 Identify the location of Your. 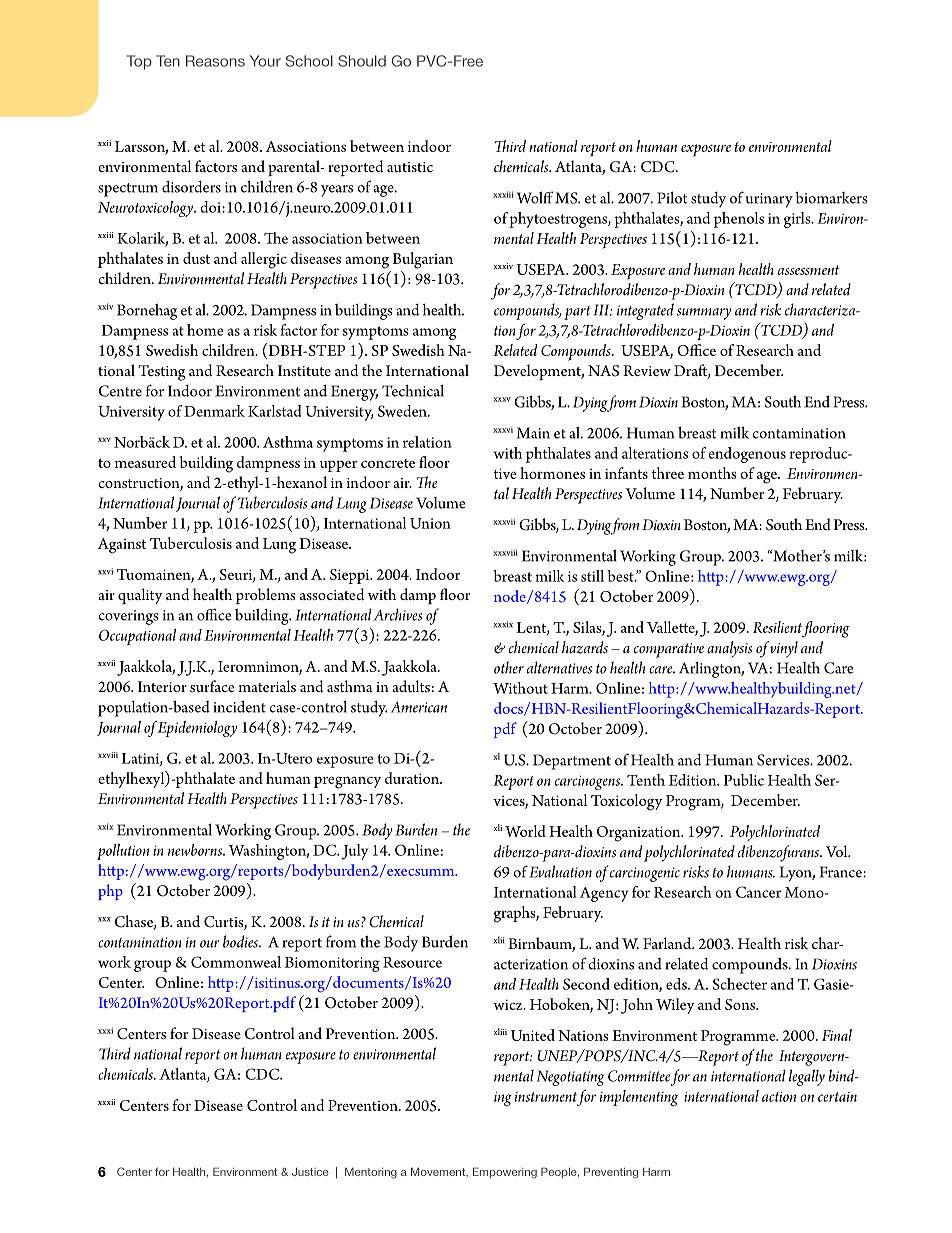
(265, 61).
